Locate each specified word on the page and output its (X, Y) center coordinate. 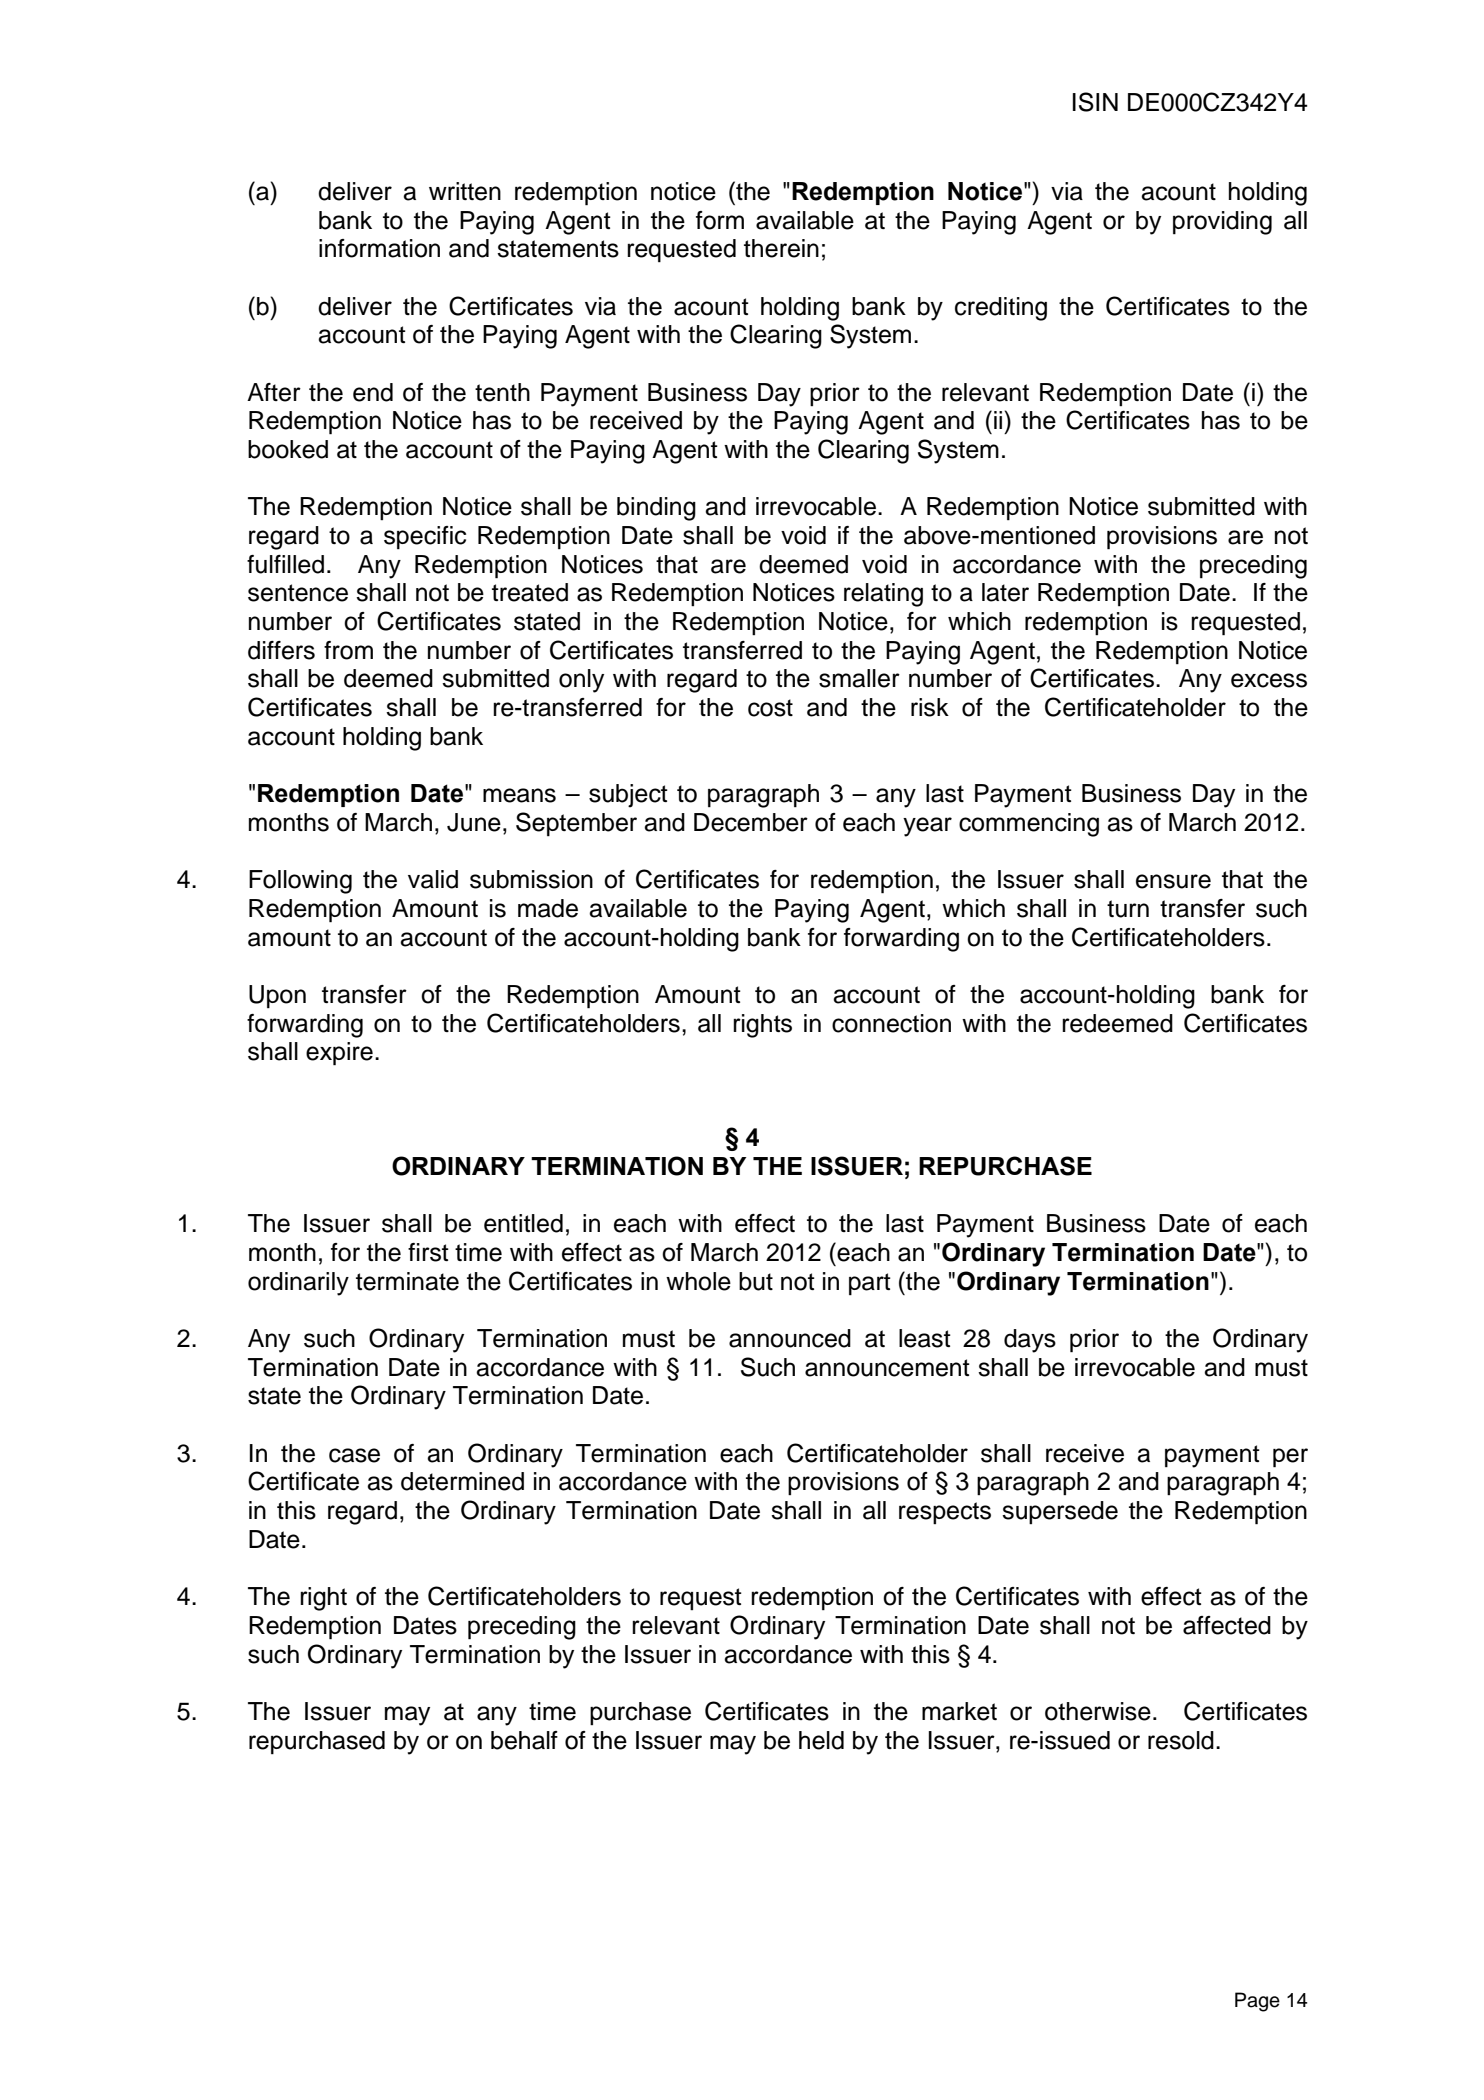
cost (770, 708)
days (1030, 1341)
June (474, 822)
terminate (407, 1281)
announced (790, 1338)
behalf (524, 1740)
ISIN (1095, 102)
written (465, 191)
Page (1257, 2002)
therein (781, 248)
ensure (1173, 881)
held (821, 1740)
